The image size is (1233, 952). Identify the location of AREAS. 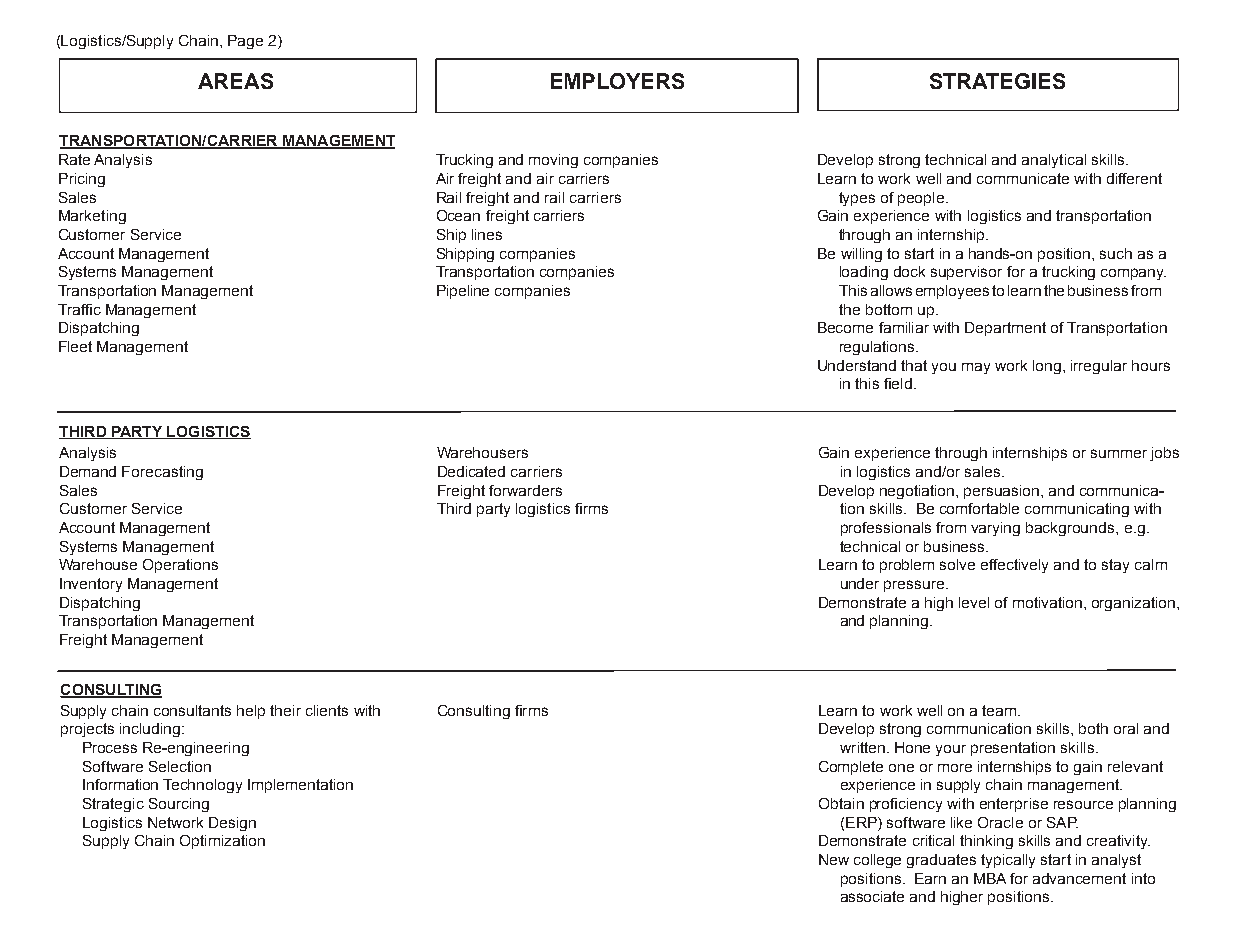
(235, 81).
